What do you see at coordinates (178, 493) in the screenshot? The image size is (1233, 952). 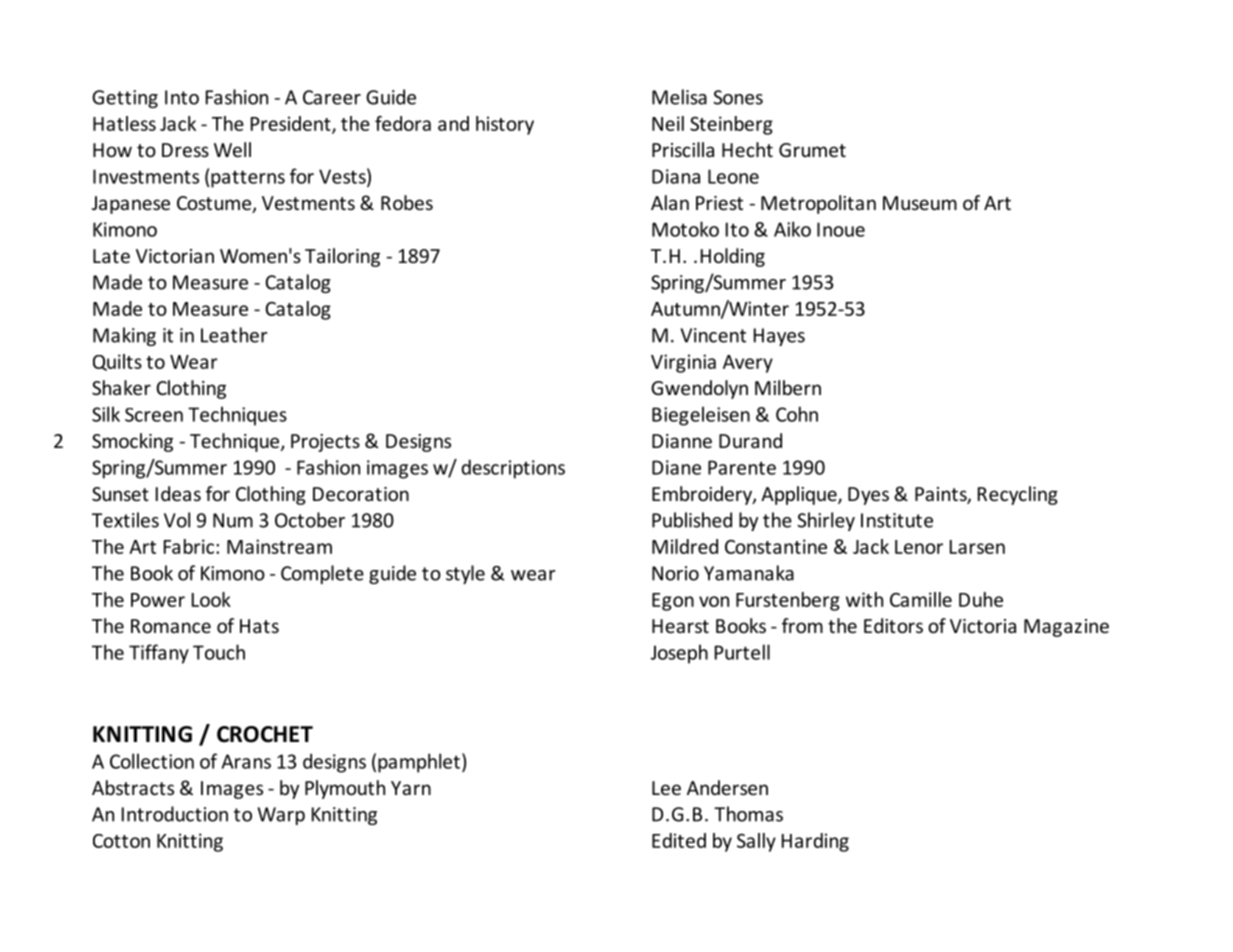 I see `Ideas` at bounding box center [178, 493].
